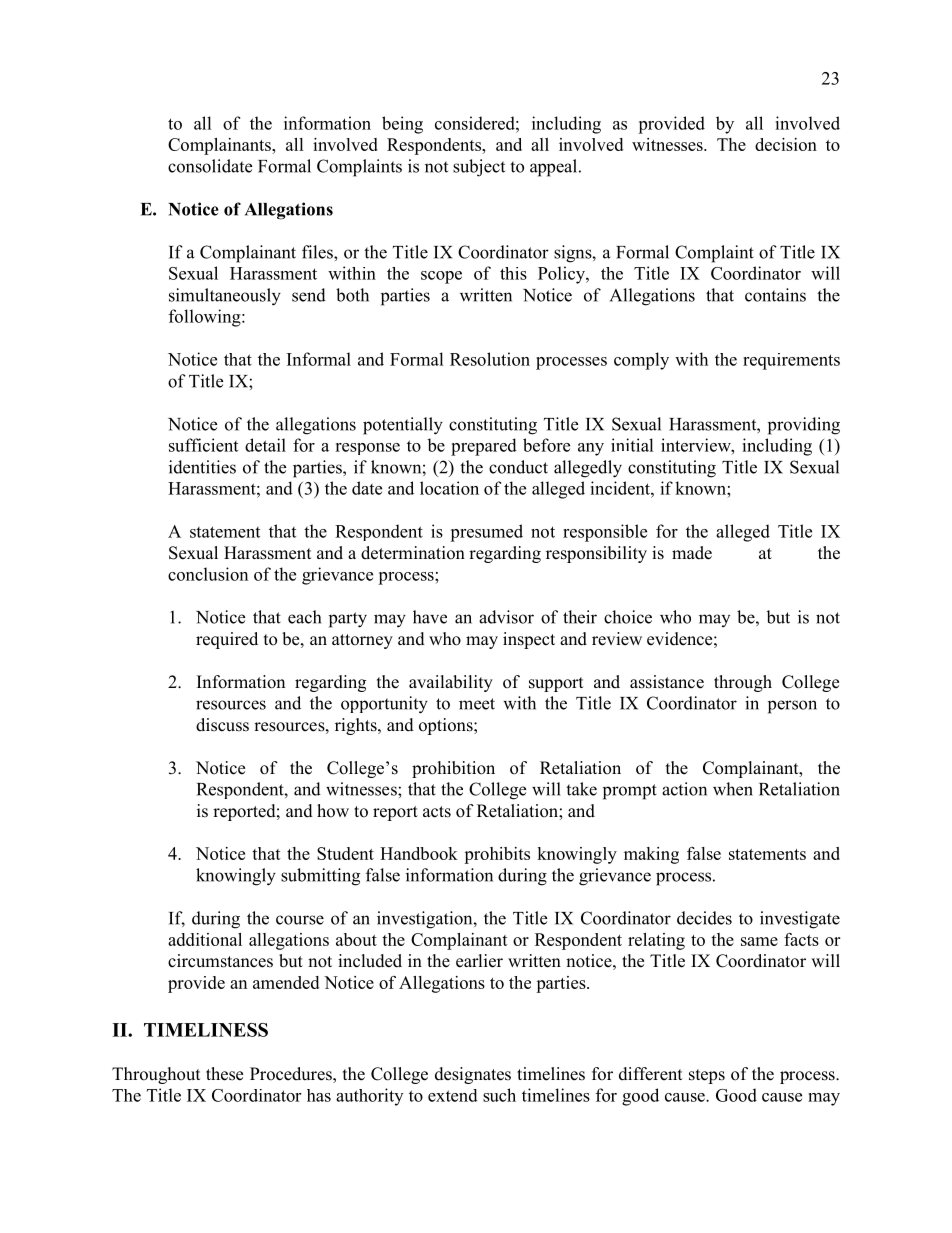 Image resolution: width=952 pixels, height=1233 pixels. Describe the element at coordinates (733, 789) in the screenshot. I see `when` at that location.
